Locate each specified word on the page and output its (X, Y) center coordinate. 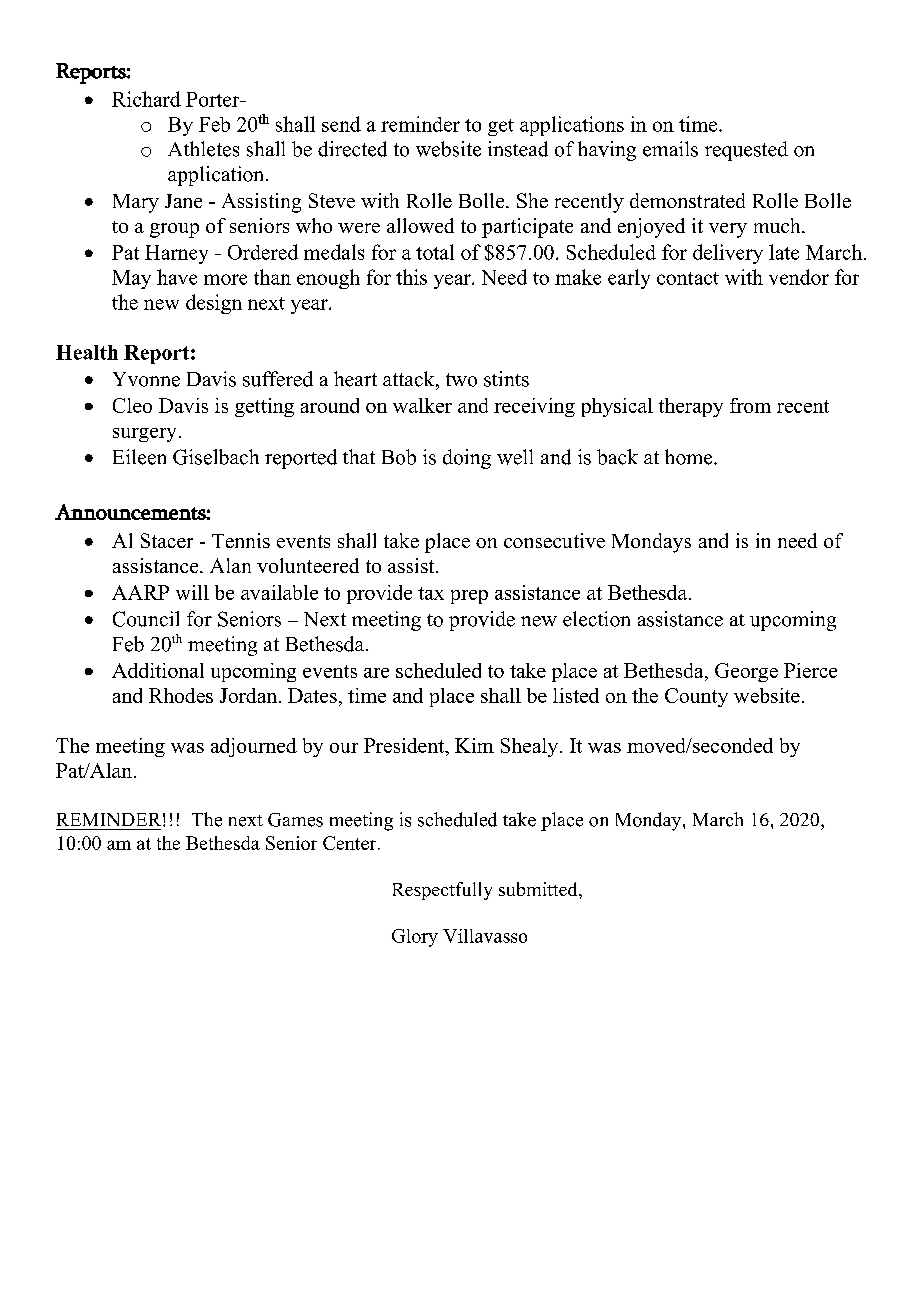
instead (518, 149)
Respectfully (442, 891)
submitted (539, 889)
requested (746, 151)
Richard (146, 99)
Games (295, 820)
